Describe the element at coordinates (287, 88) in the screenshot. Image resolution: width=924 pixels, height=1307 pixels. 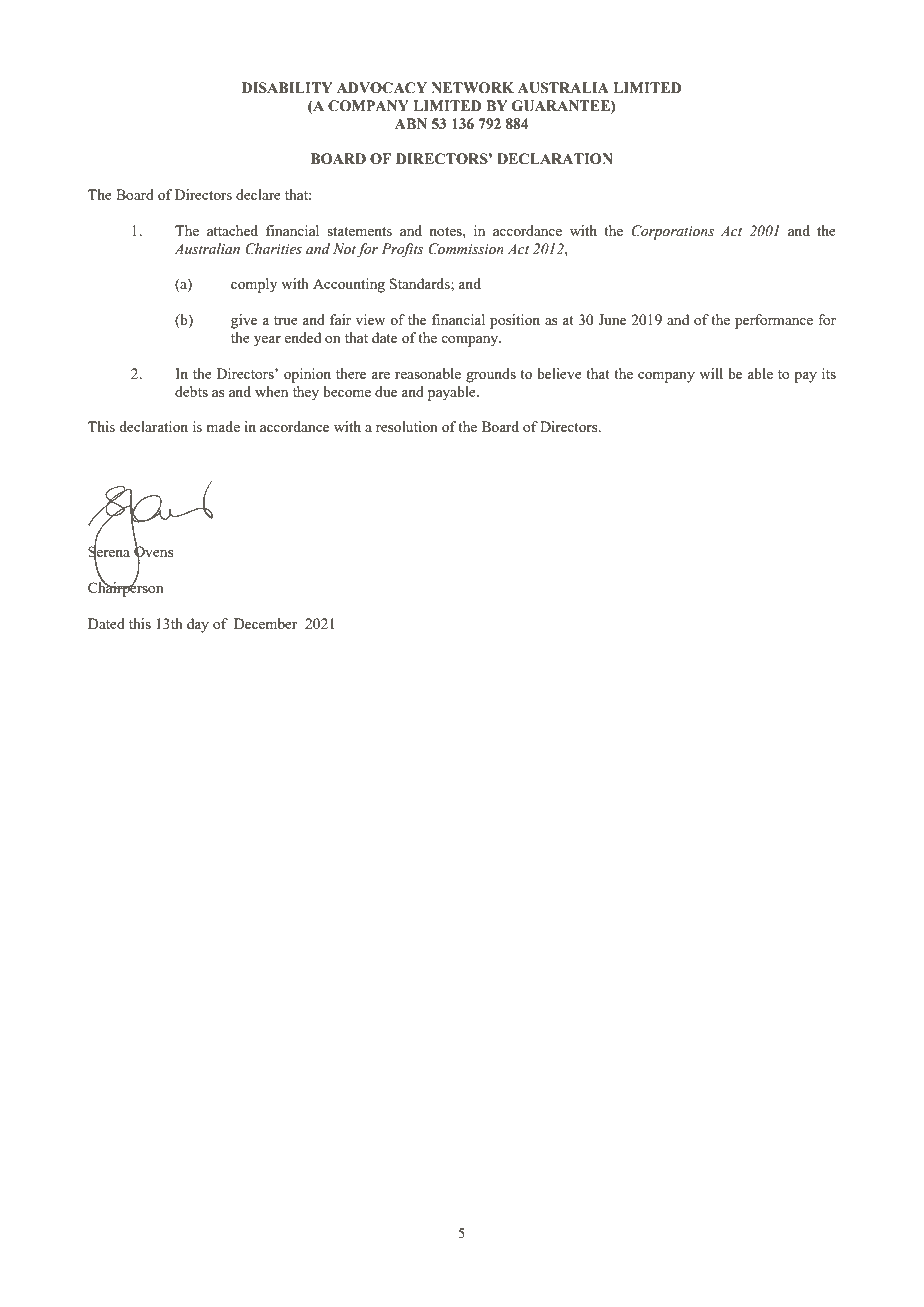
I see `DISABILITY` at that location.
